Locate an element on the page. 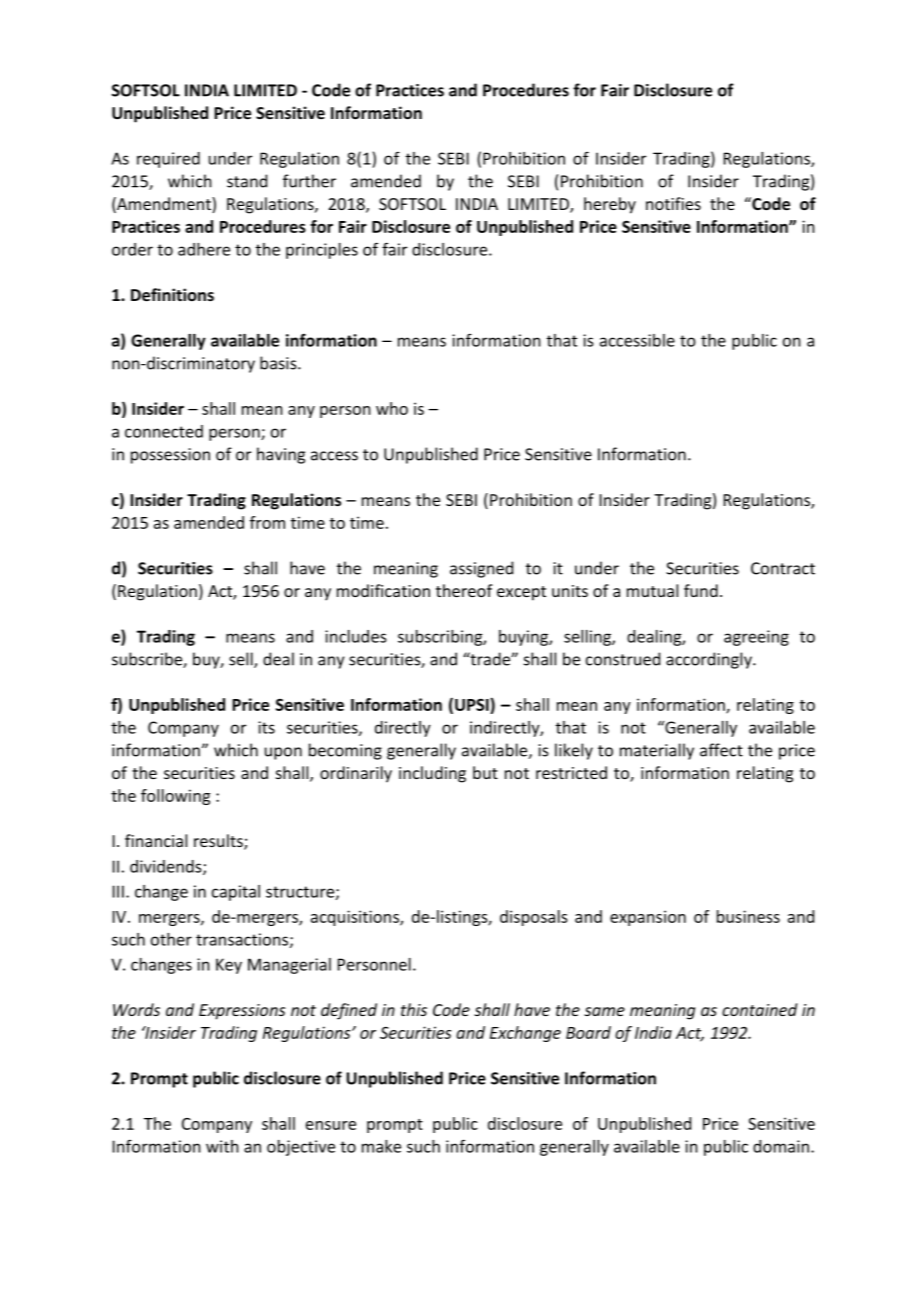  further is located at coordinates (309, 181).
